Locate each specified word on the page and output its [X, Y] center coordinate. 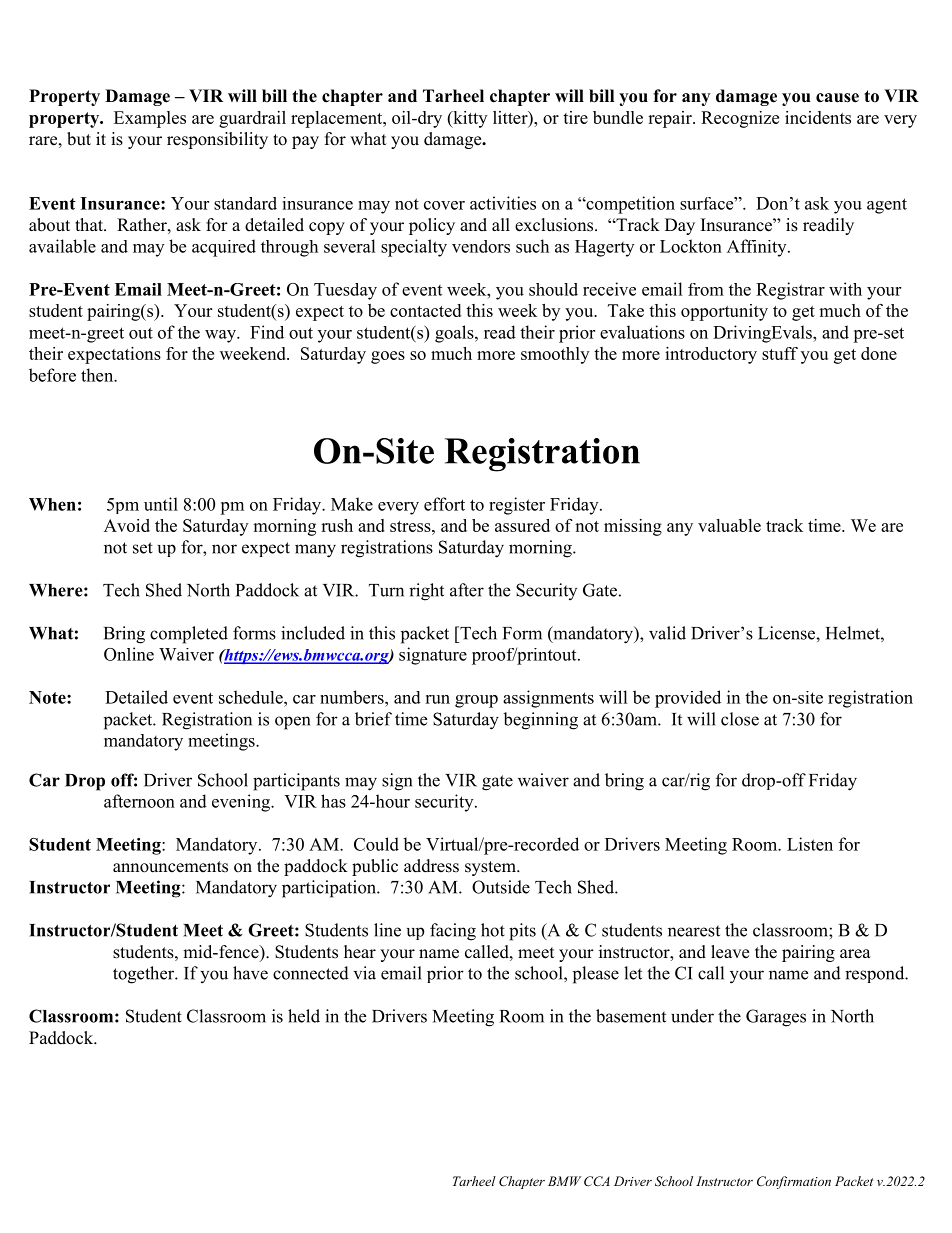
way [221, 336]
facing [453, 932]
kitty [469, 119]
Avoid [127, 525]
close [740, 719]
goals [455, 334]
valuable [729, 525]
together [144, 975]
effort [444, 504]
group [476, 701]
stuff [780, 353]
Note [48, 697]
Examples [150, 119]
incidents [818, 117]
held [304, 1016]
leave [730, 952]
